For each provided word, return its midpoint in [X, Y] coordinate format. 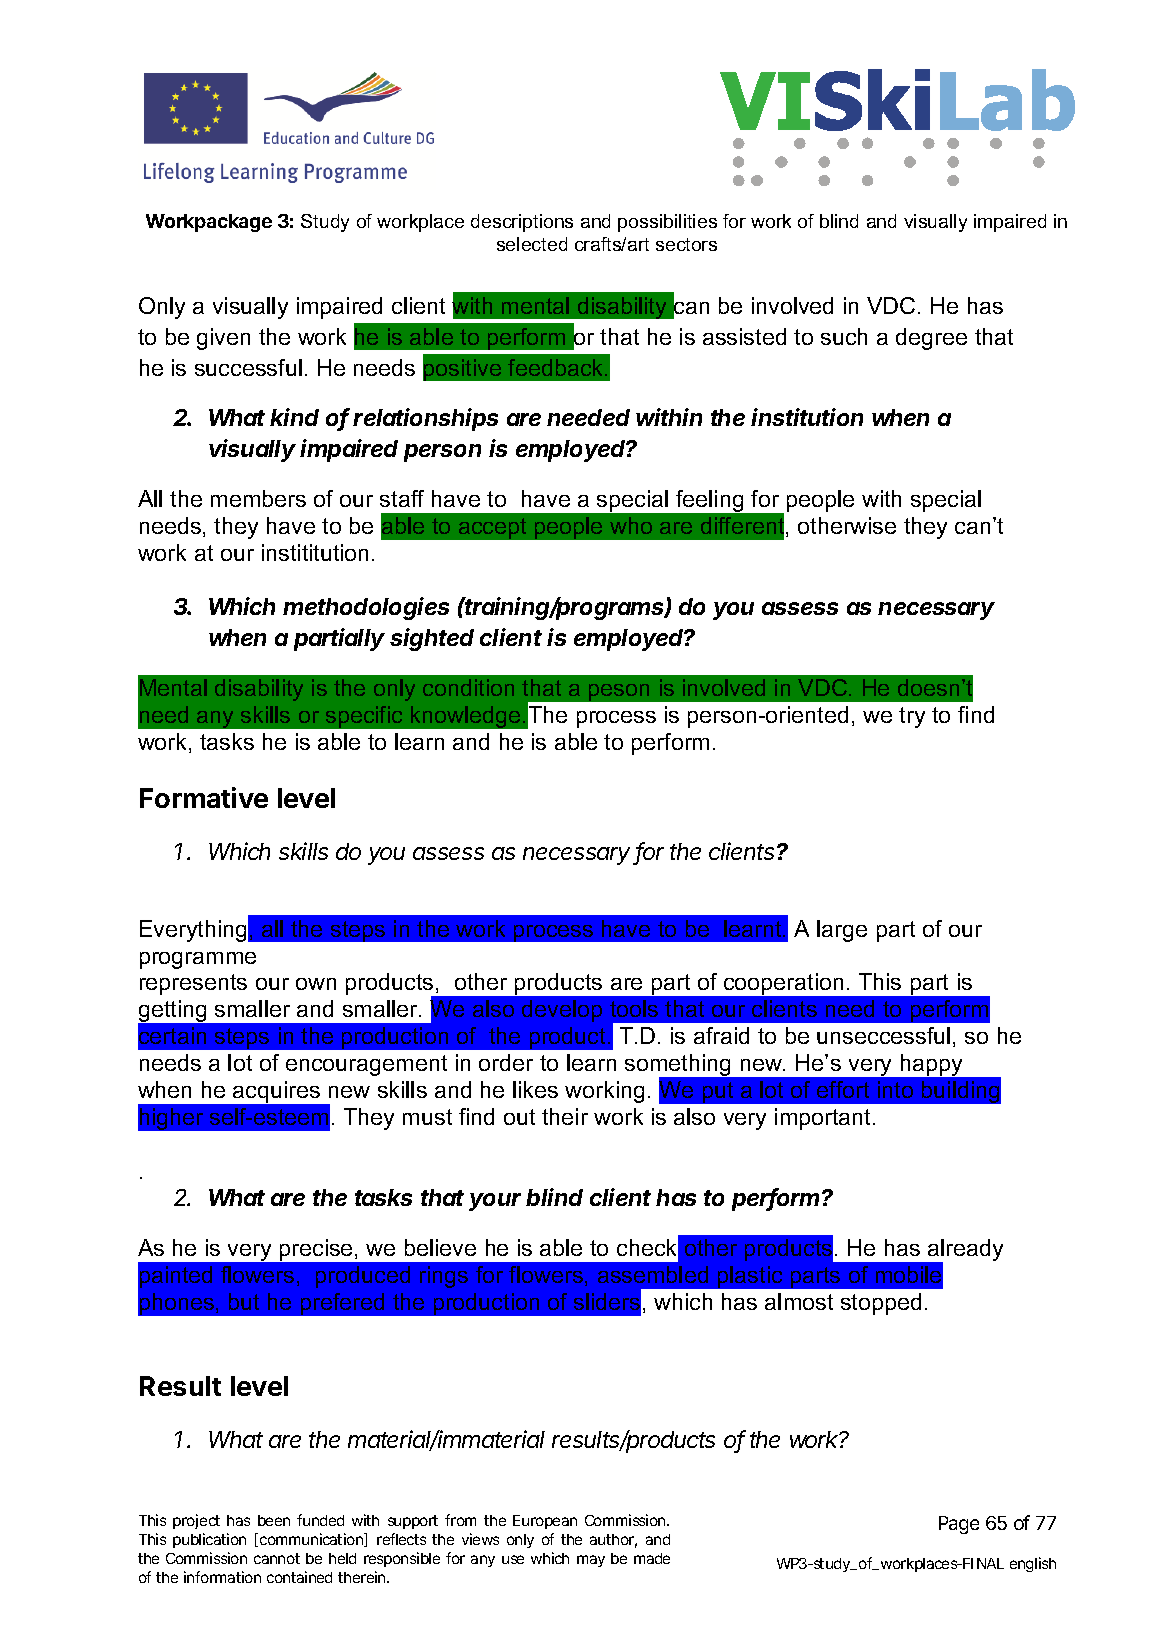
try [912, 717]
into [895, 1089]
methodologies [366, 608]
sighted [432, 639]
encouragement [366, 1065]
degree [931, 339]
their [565, 1116]
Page [959, 1525]
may [591, 1561]
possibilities [667, 223]
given [223, 339]
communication [312, 1540]
